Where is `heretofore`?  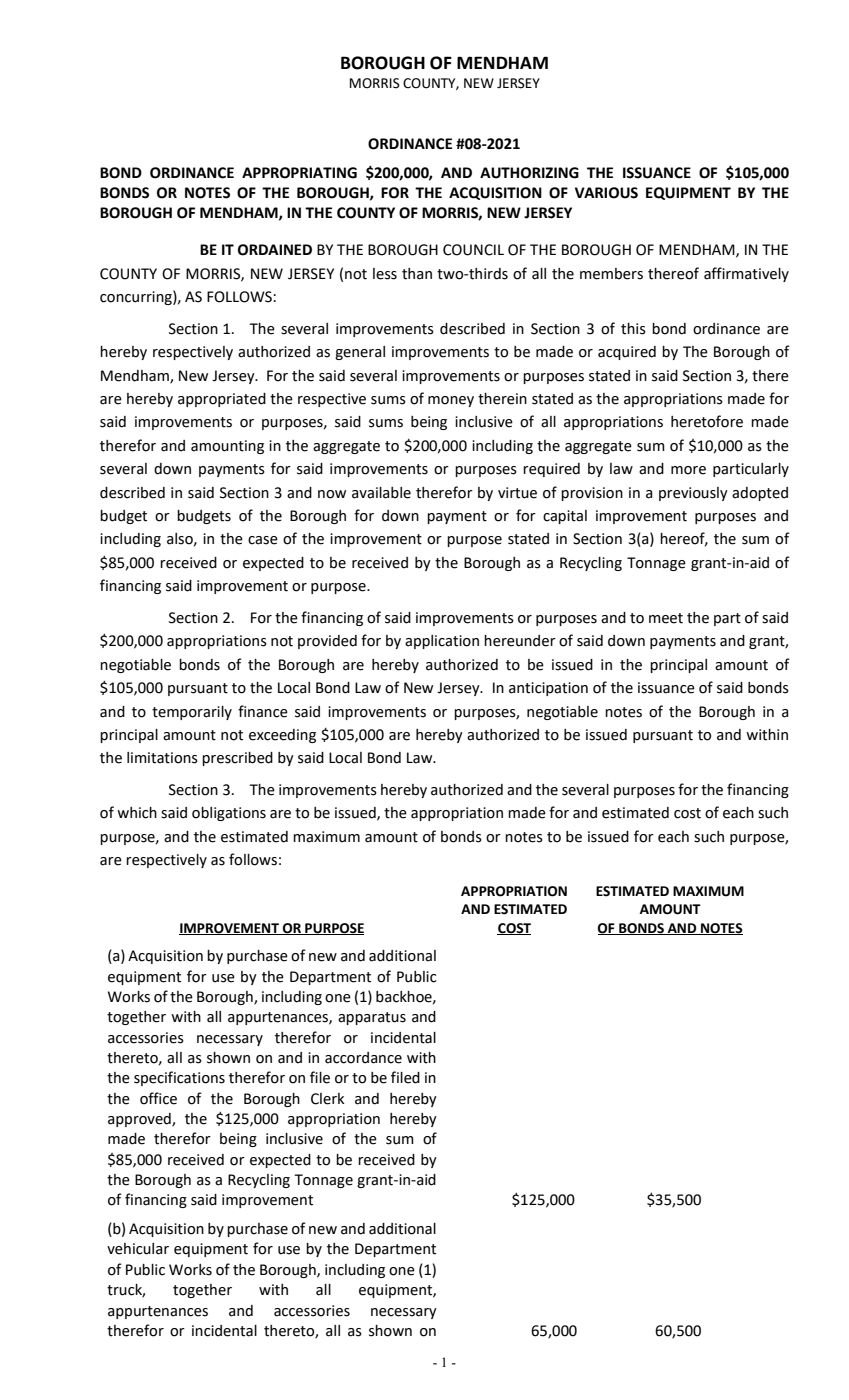 heretofore is located at coordinates (707, 421).
